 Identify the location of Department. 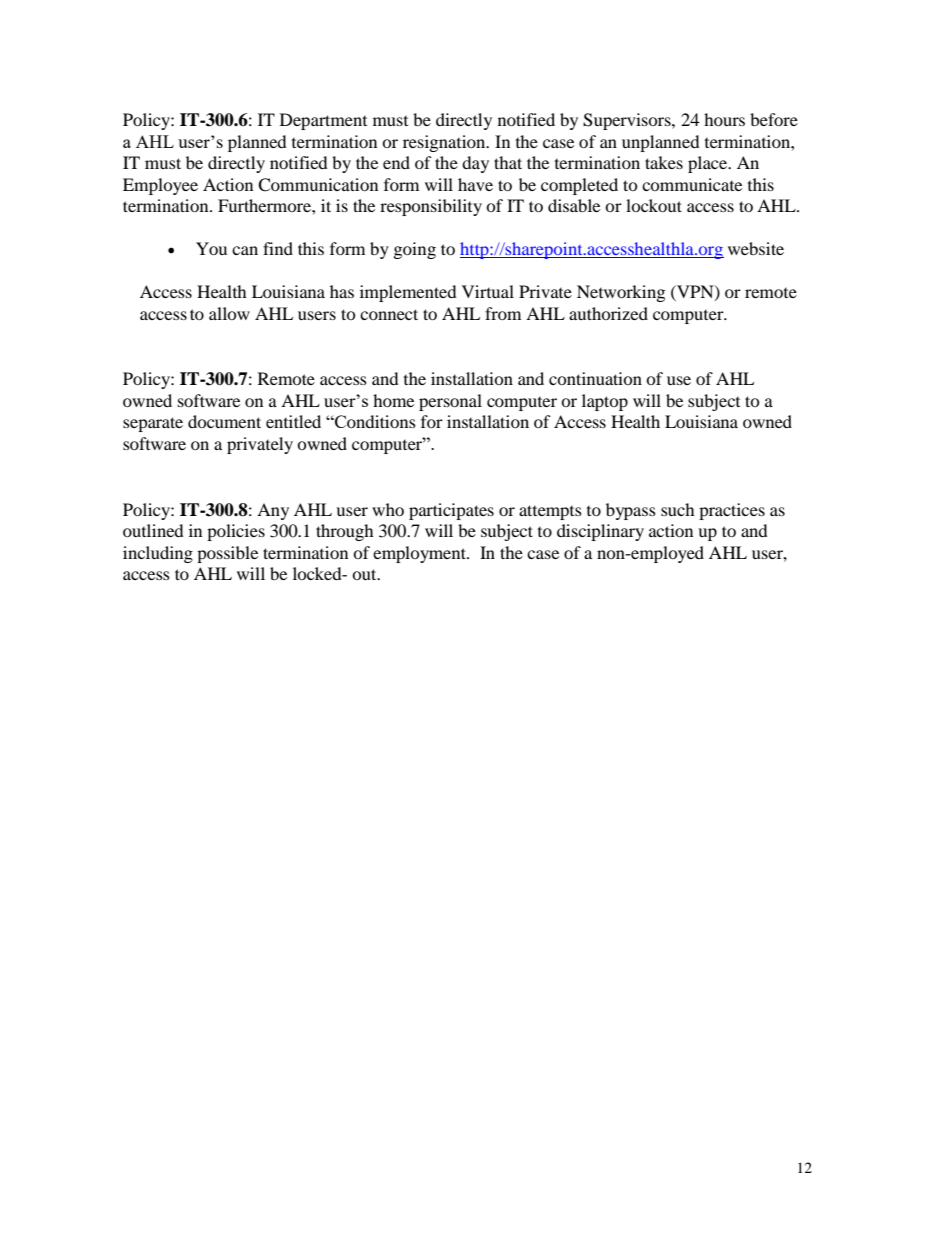
(323, 121).
